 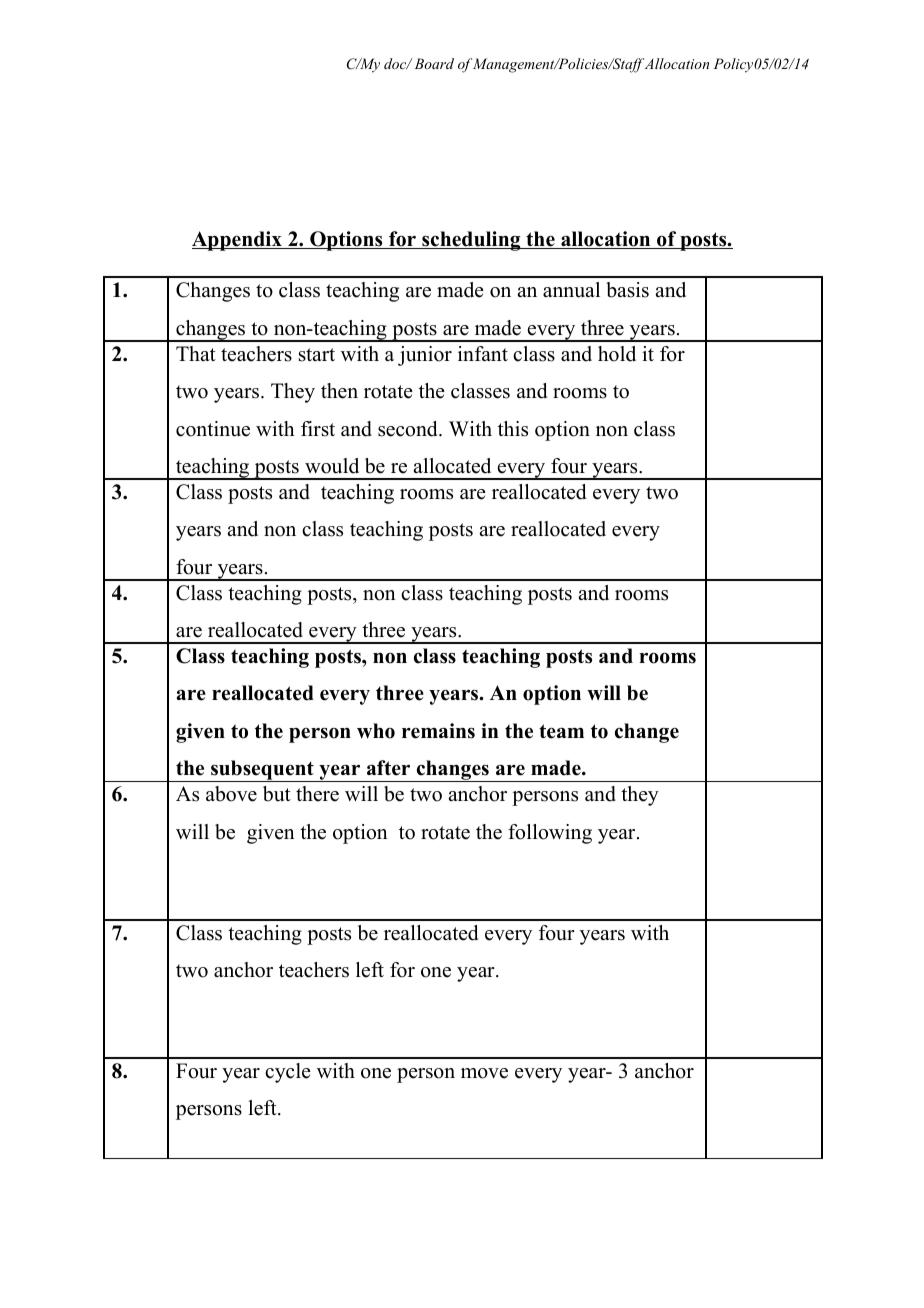 I want to click on remains, so click(x=438, y=731).
